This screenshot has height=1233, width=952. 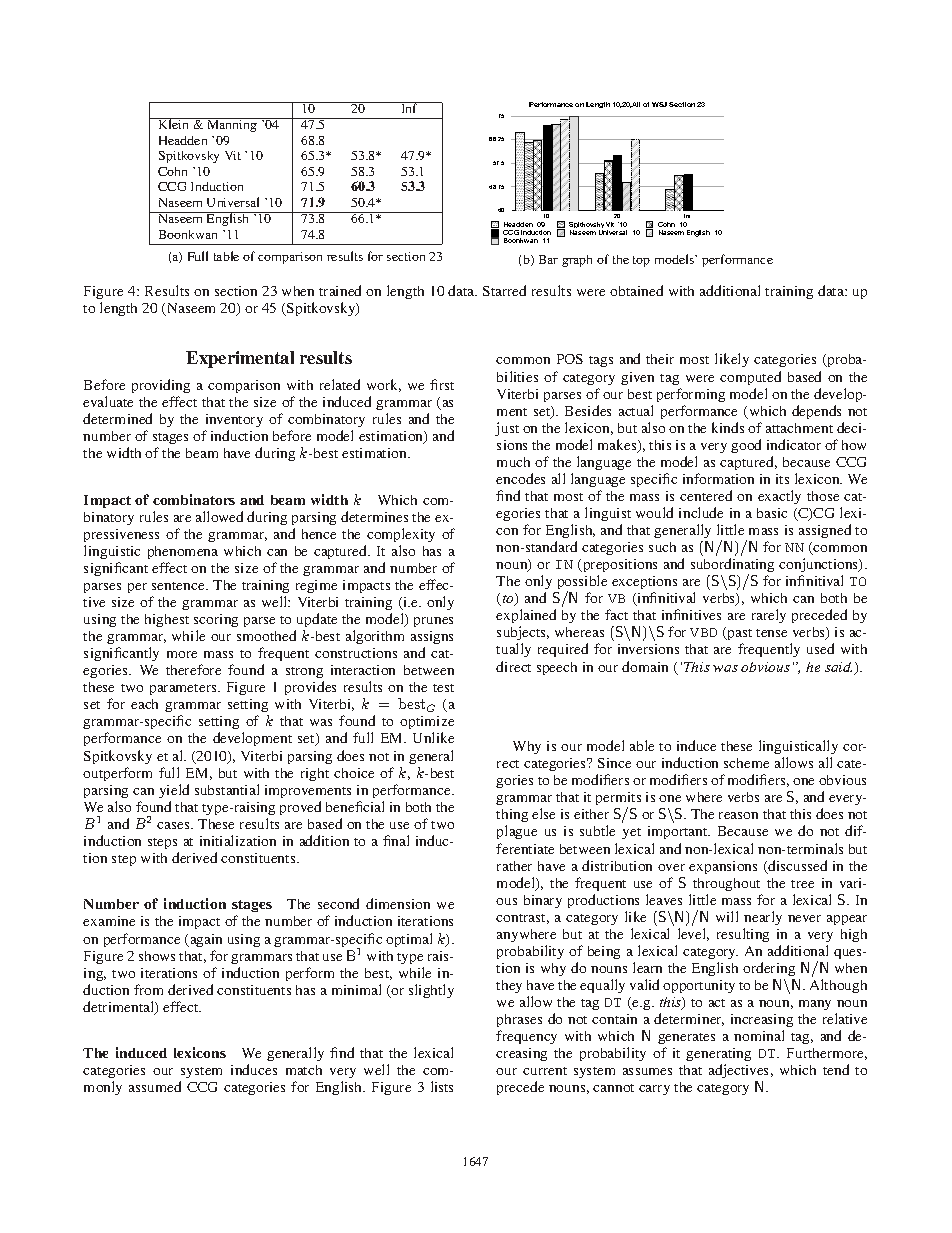 I want to click on just, so click(x=507, y=429).
